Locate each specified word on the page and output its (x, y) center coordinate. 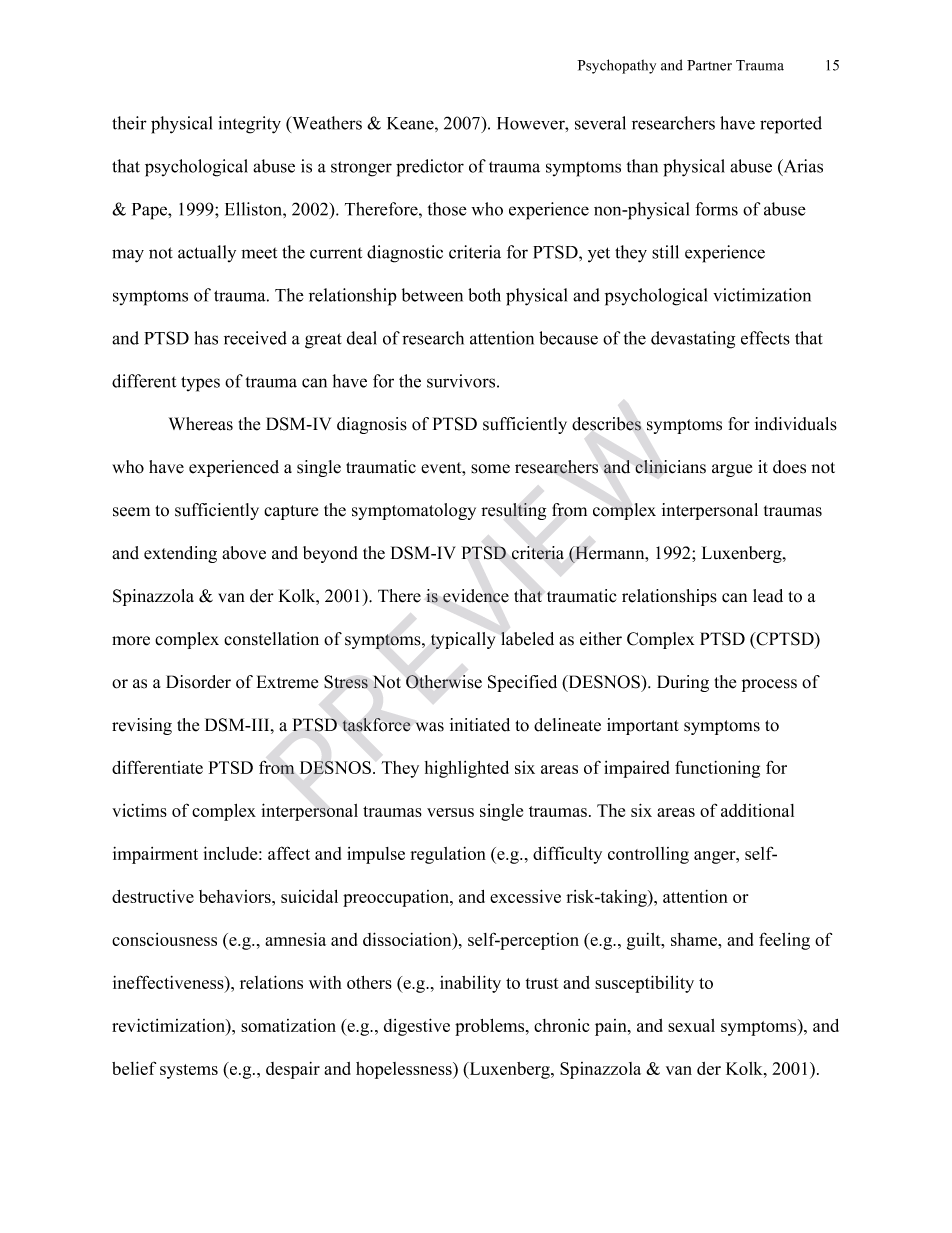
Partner (709, 65)
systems (189, 1071)
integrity (249, 125)
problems (491, 1027)
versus (450, 812)
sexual (691, 1025)
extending (180, 554)
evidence (476, 596)
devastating (693, 340)
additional (757, 810)
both (484, 295)
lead (768, 596)
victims (139, 810)
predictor (430, 168)
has (206, 338)
